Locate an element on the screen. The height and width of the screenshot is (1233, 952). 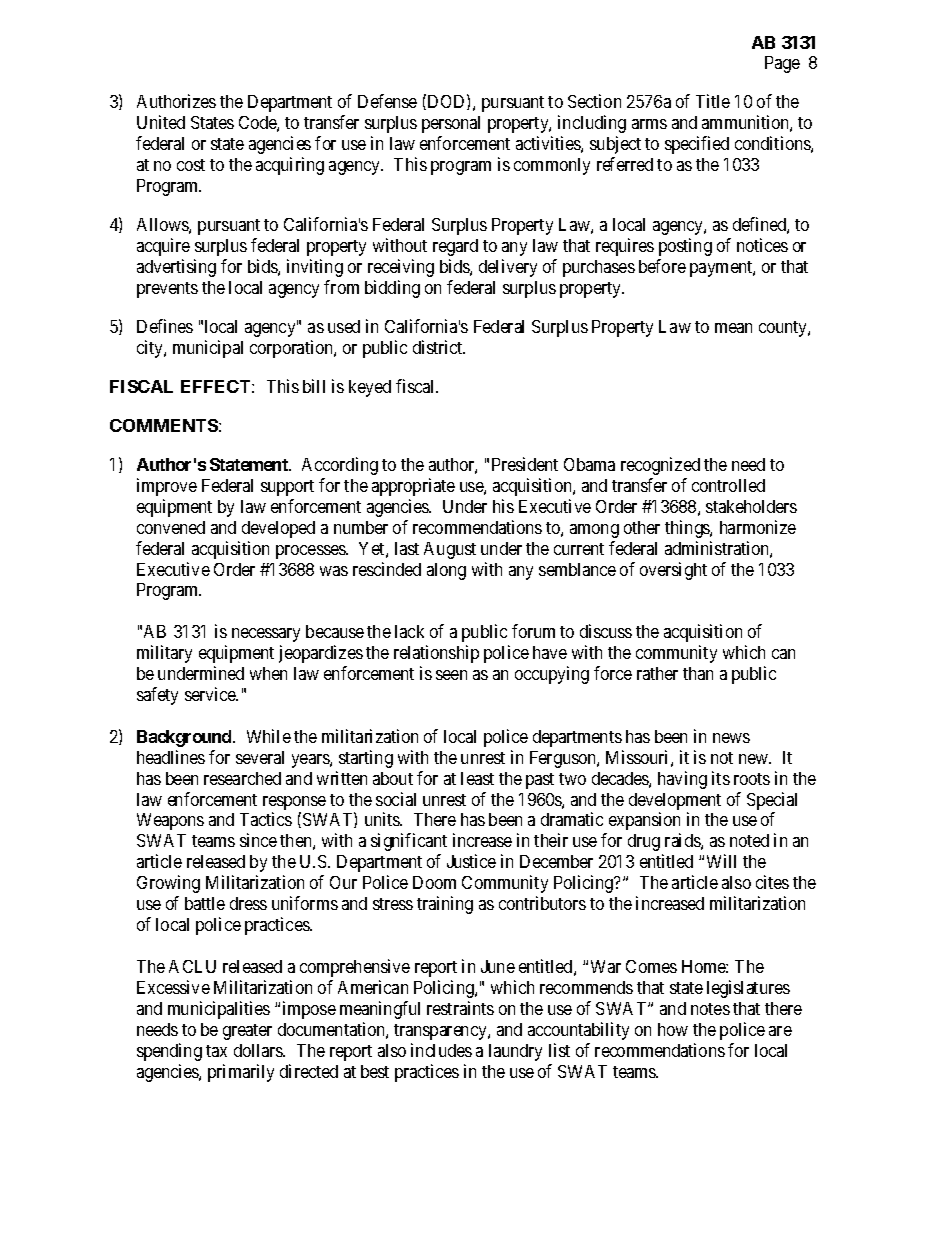
While is located at coordinates (269, 736).
